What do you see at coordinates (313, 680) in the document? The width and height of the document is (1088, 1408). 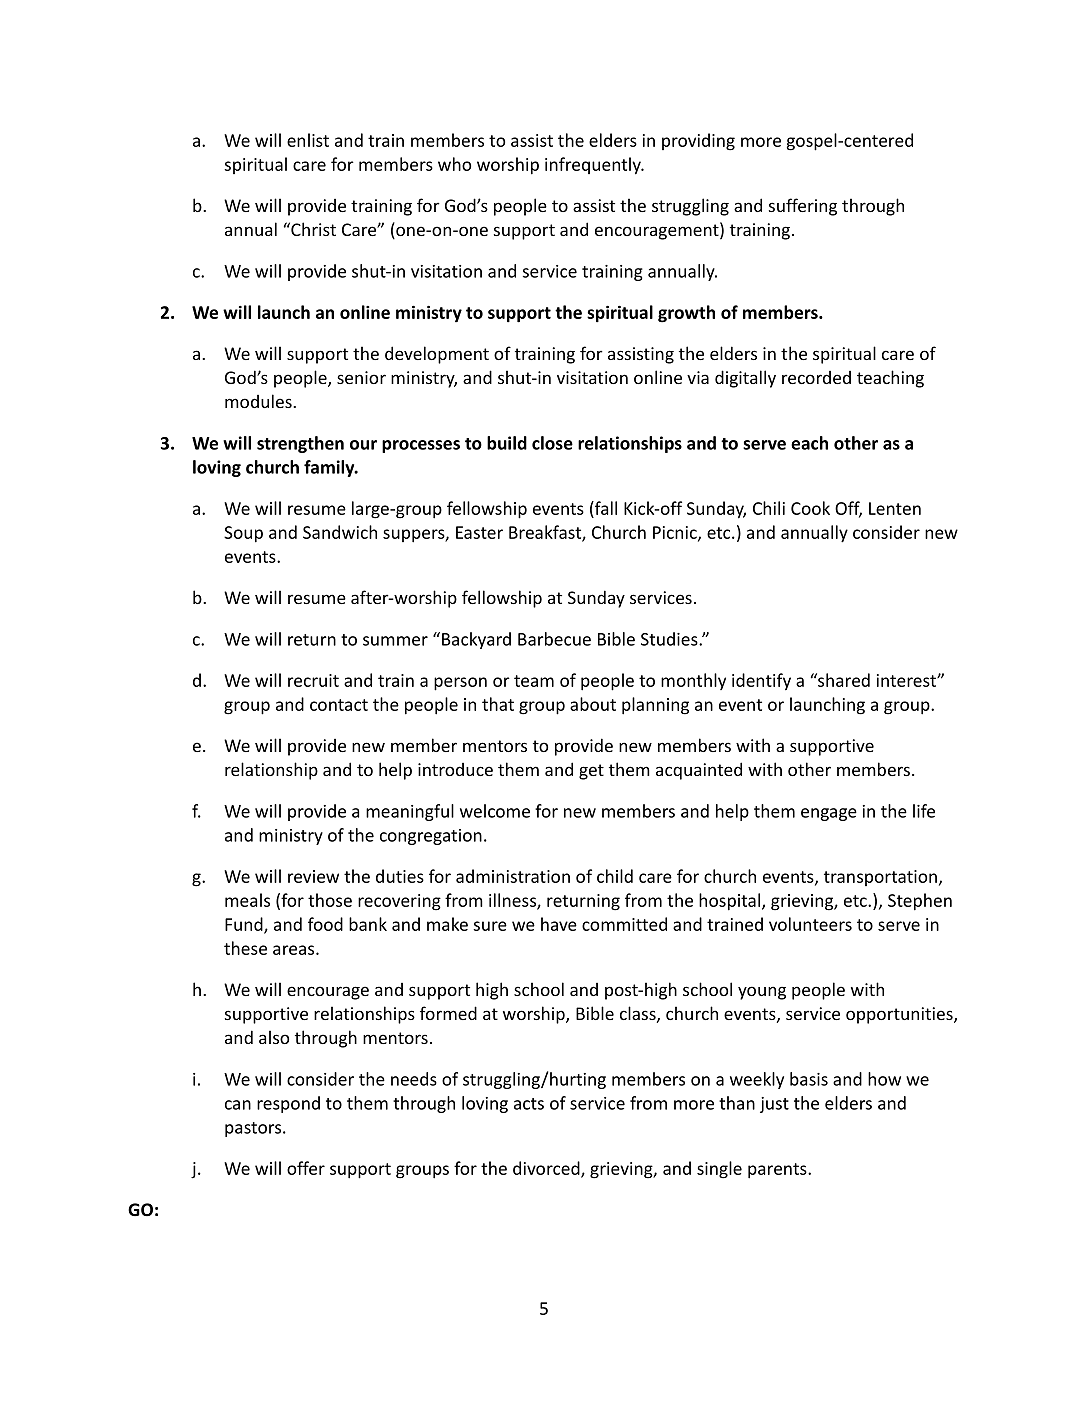 I see `recruit` at bounding box center [313, 680].
